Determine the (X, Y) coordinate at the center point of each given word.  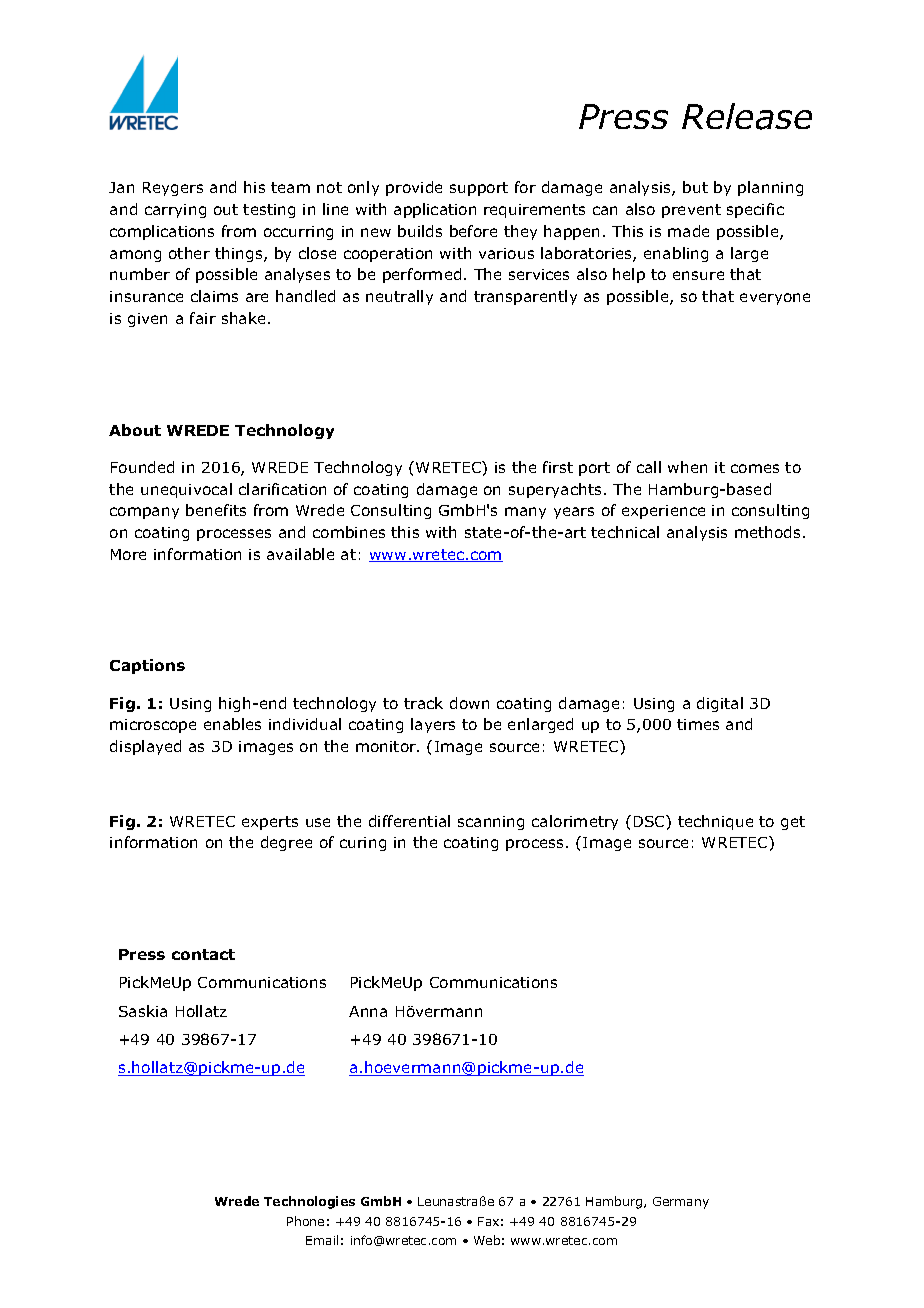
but (695, 187)
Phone (305, 1221)
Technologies (309, 1202)
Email (322, 1240)
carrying (175, 211)
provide (414, 188)
